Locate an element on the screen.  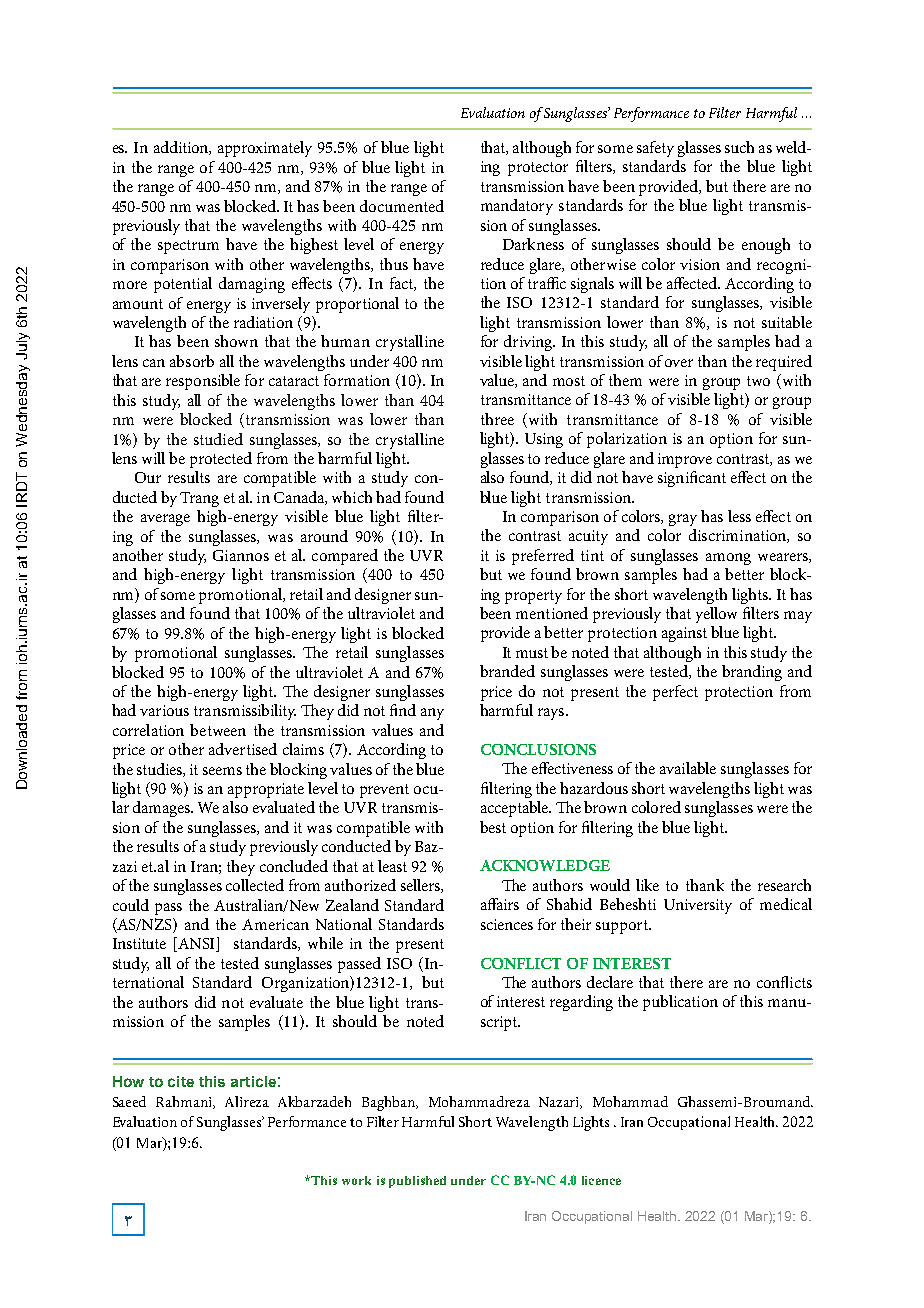
mandatory is located at coordinates (517, 207).
